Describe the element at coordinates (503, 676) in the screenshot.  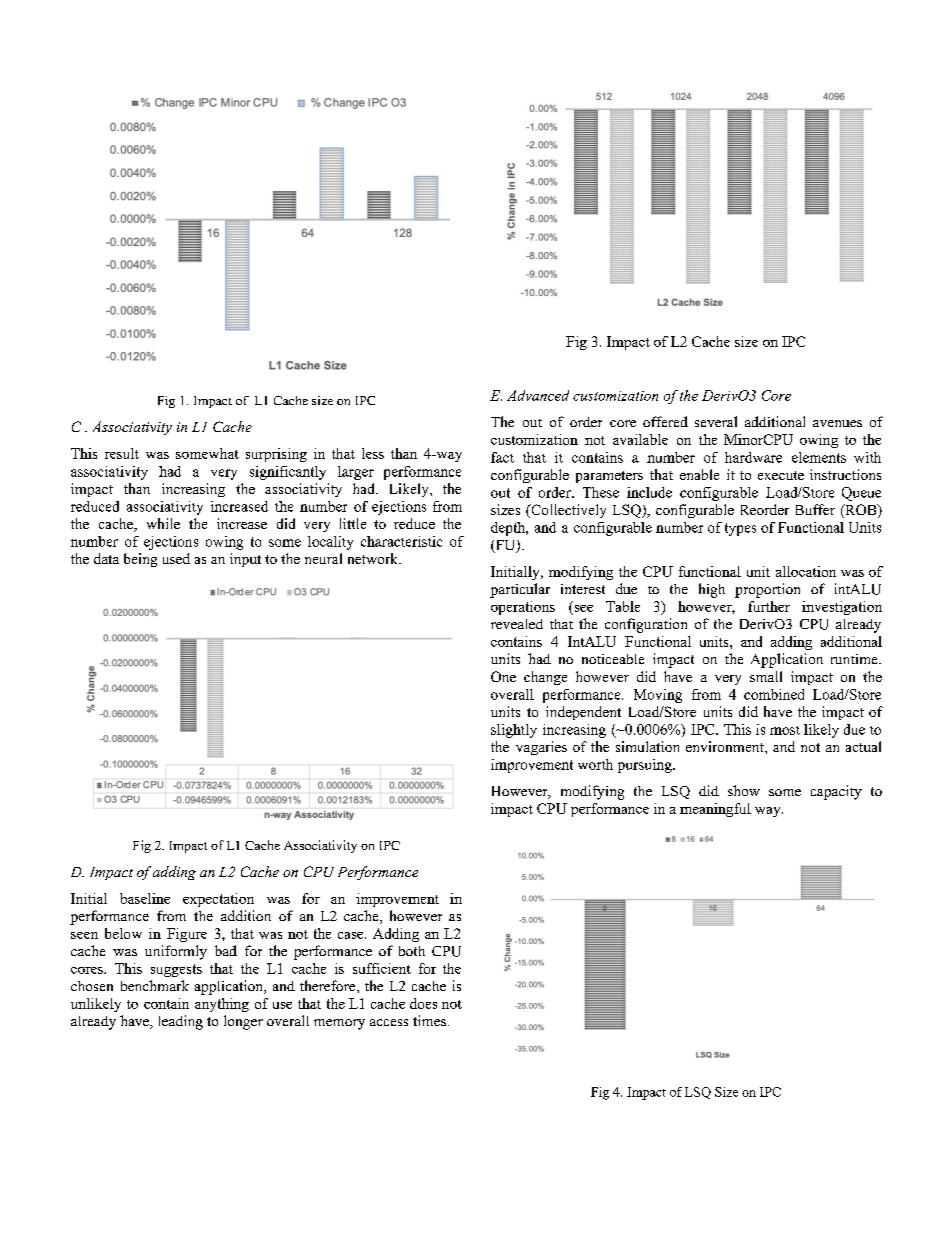
I see `One` at that location.
